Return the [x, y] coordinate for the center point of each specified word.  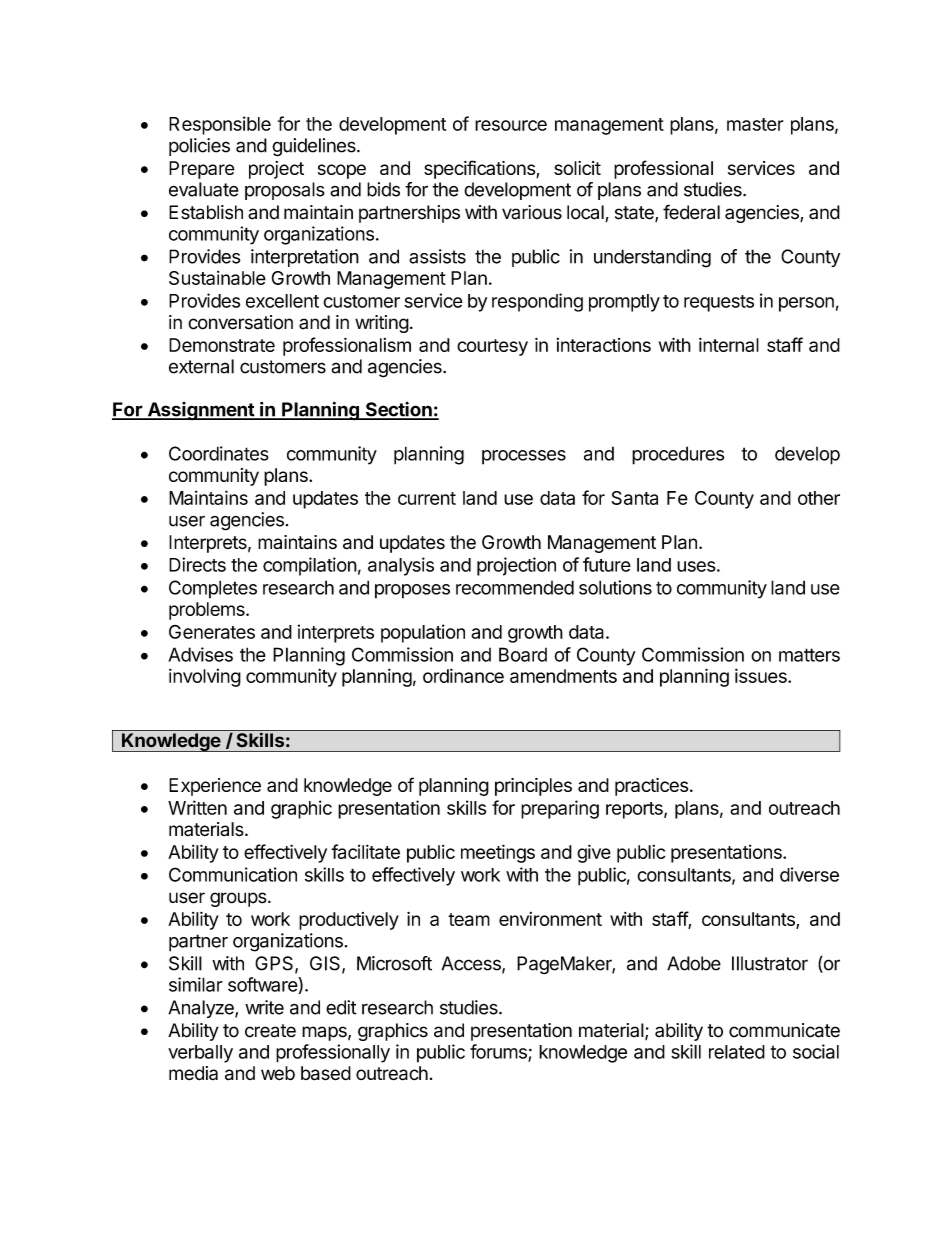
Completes [213, 589]
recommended [515, 587]
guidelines [315, 147]
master [755, 124]
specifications [480, 169]
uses [696, 566]
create [270, 1031]
